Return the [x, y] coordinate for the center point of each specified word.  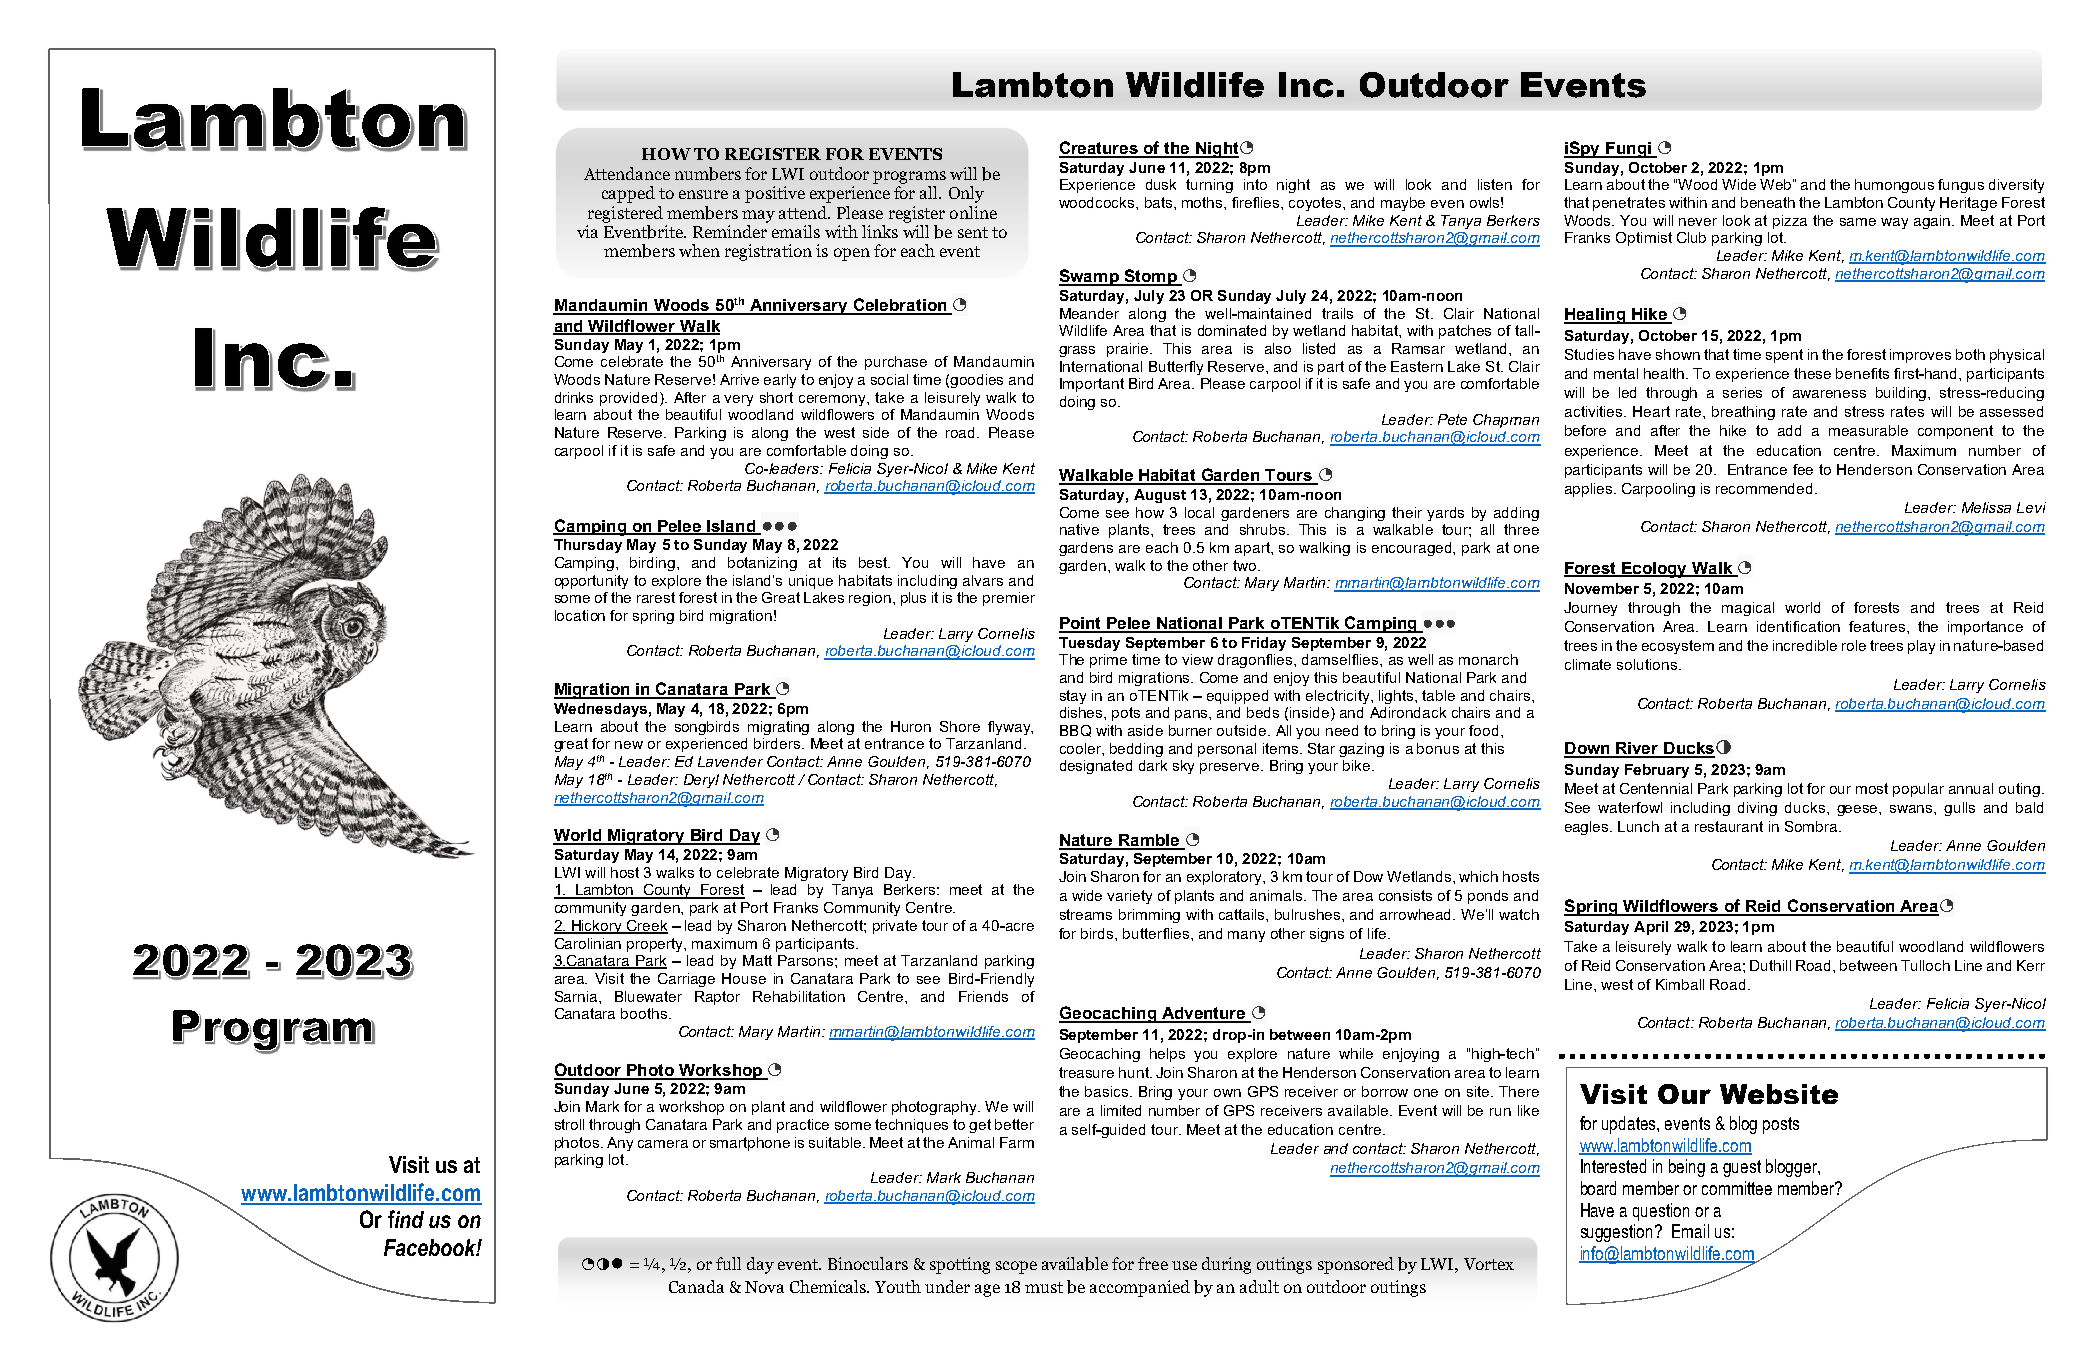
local [1199, 512]
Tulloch [1925, 965]
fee [1803, 469]
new [629, 745]
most [1872, 788]
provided [628, 399]
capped [628, 194]
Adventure [1203, 1014]
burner [1190, 730]
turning [1209, 186]
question [1661, 1212]
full [728, 1263]
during [1226, 1265]
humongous [1894, 186]
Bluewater [648, 996]
